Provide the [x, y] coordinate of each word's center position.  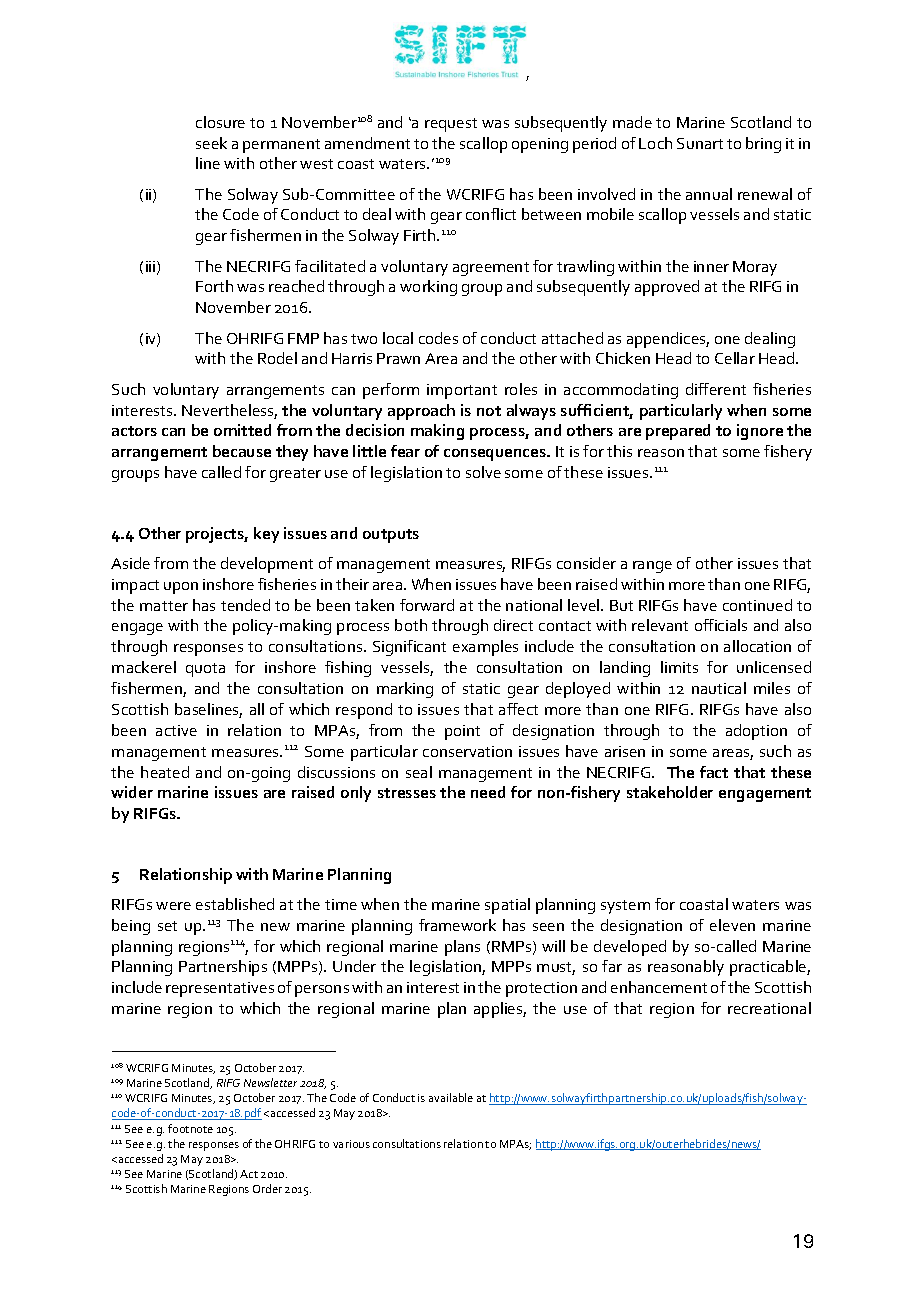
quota [205, 670]
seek [211, 143]
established [235, 904]
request [451, 125]
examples [485, 648]
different [716, 389]
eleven [732, 925]
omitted [242, 430]
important [462, 391]
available [451, 1097]
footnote [190, 1128]
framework [457, 925]
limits [679, 667]
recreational [769, 1008]
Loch [655, 143]
